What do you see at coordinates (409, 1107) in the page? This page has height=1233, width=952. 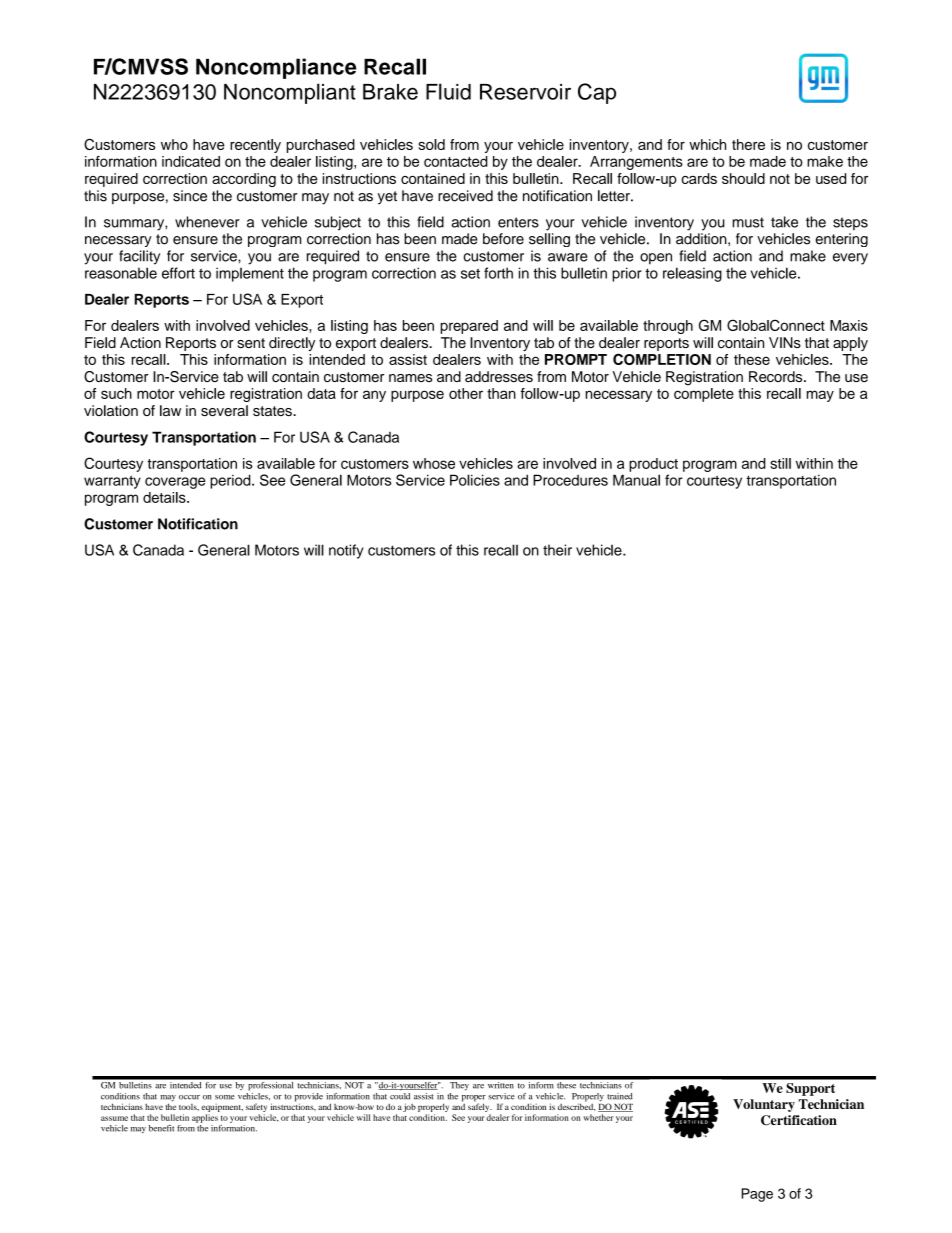 I see `job` at bounding box center [409, 1107].
